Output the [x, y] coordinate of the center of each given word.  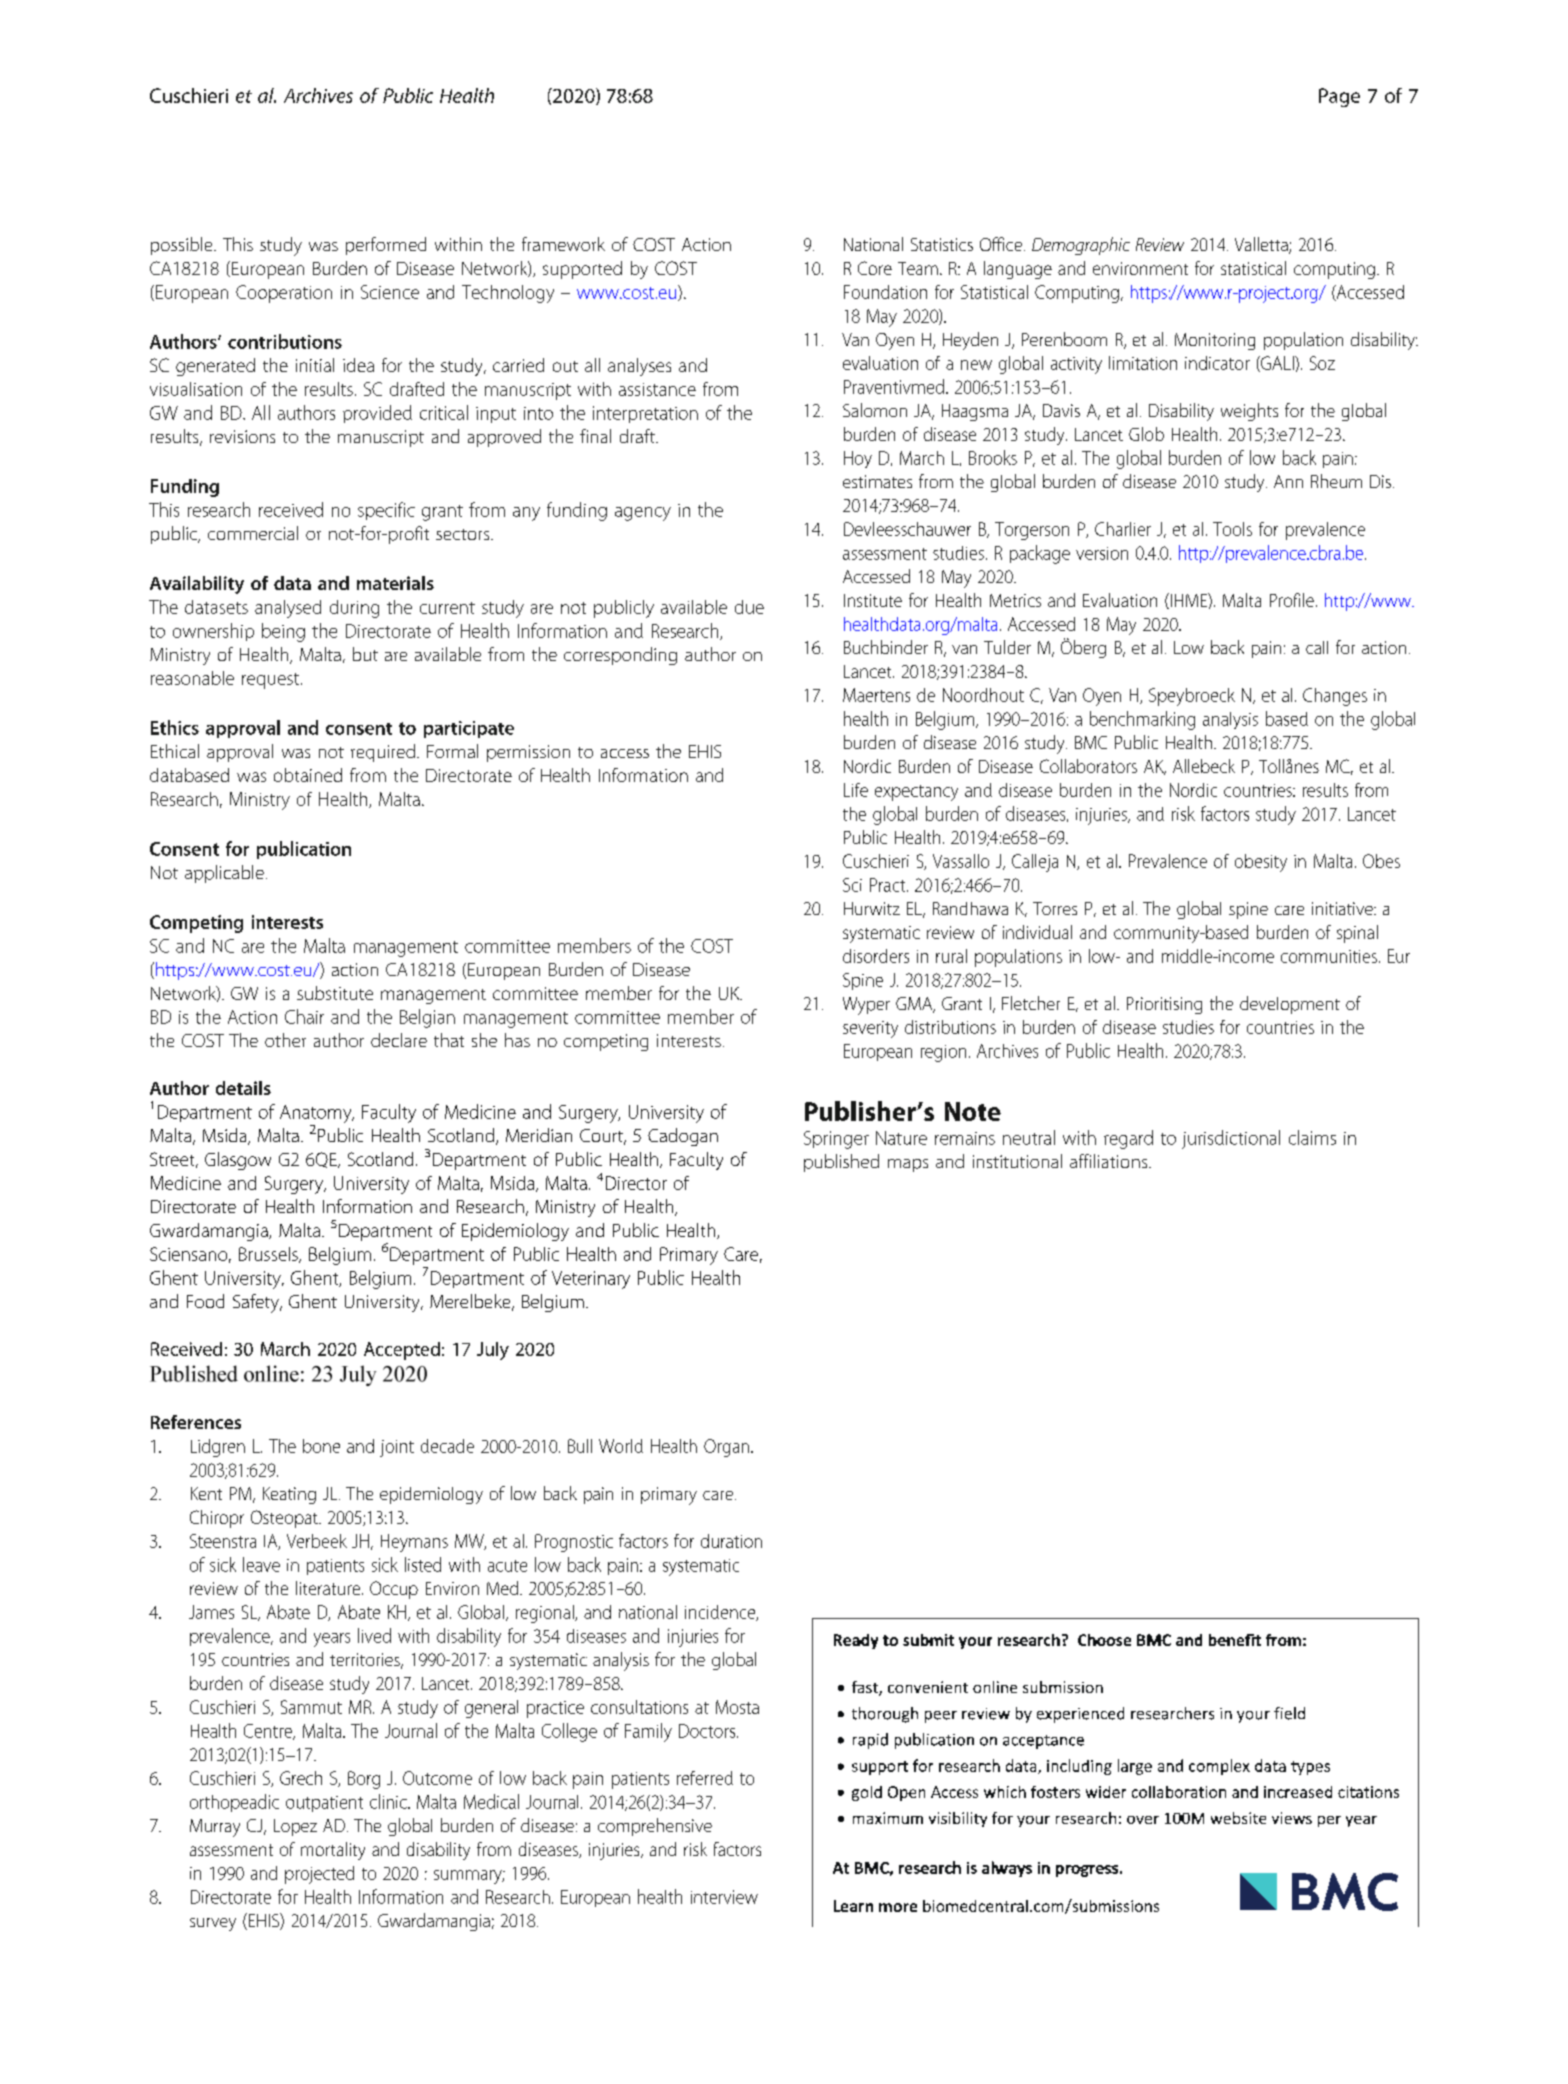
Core [875, 268]
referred [705, 1778]
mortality [333, 1851]
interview [724, 1897]
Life [856, 790]
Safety [257, 1303]
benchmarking [1142, 720]
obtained [308, 775]
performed [386, 246]
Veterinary [591, 1280]
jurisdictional [1231, 1139]
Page [1339, 97]
